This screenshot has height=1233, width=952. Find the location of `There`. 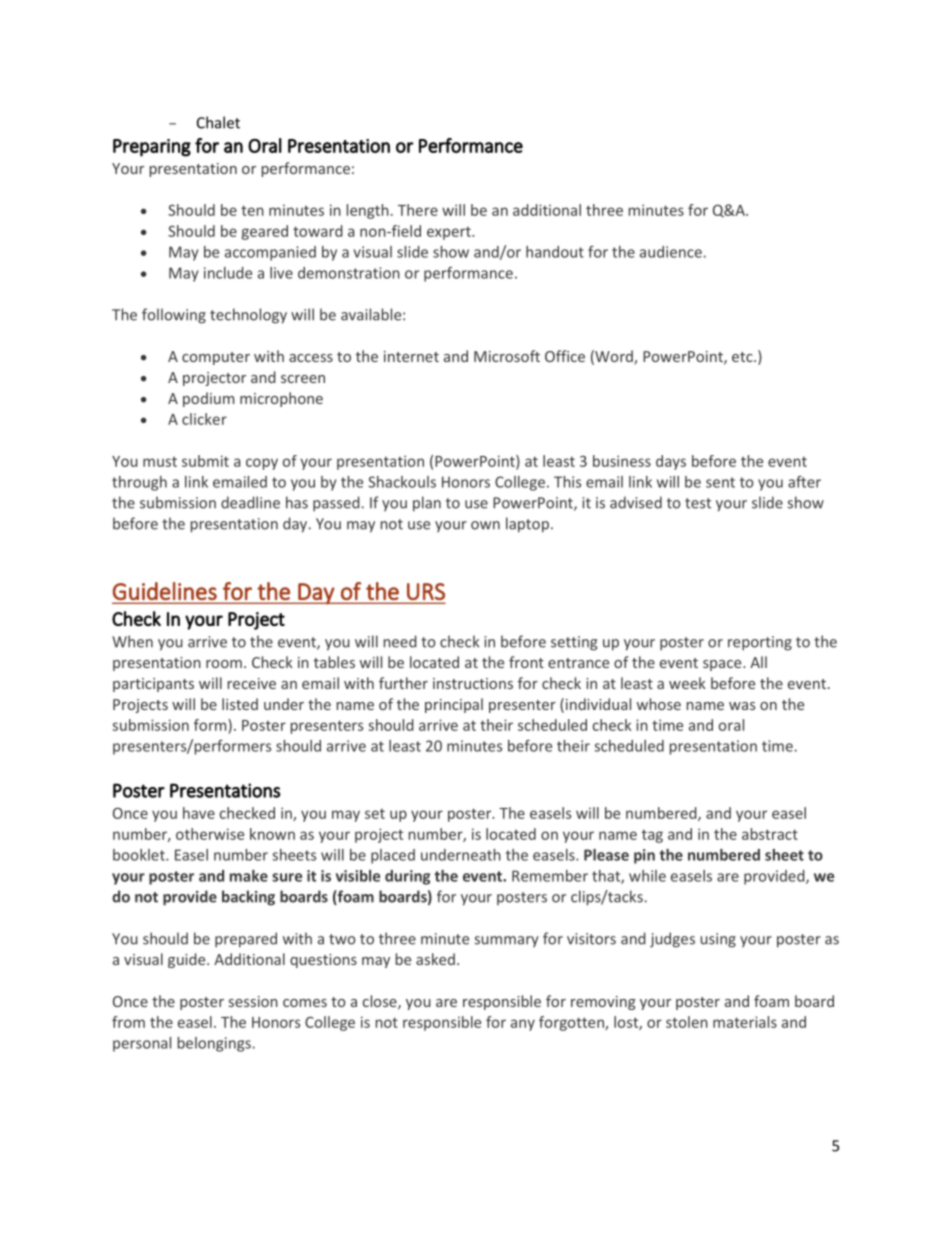

There is located at coordinates (418, 210).
